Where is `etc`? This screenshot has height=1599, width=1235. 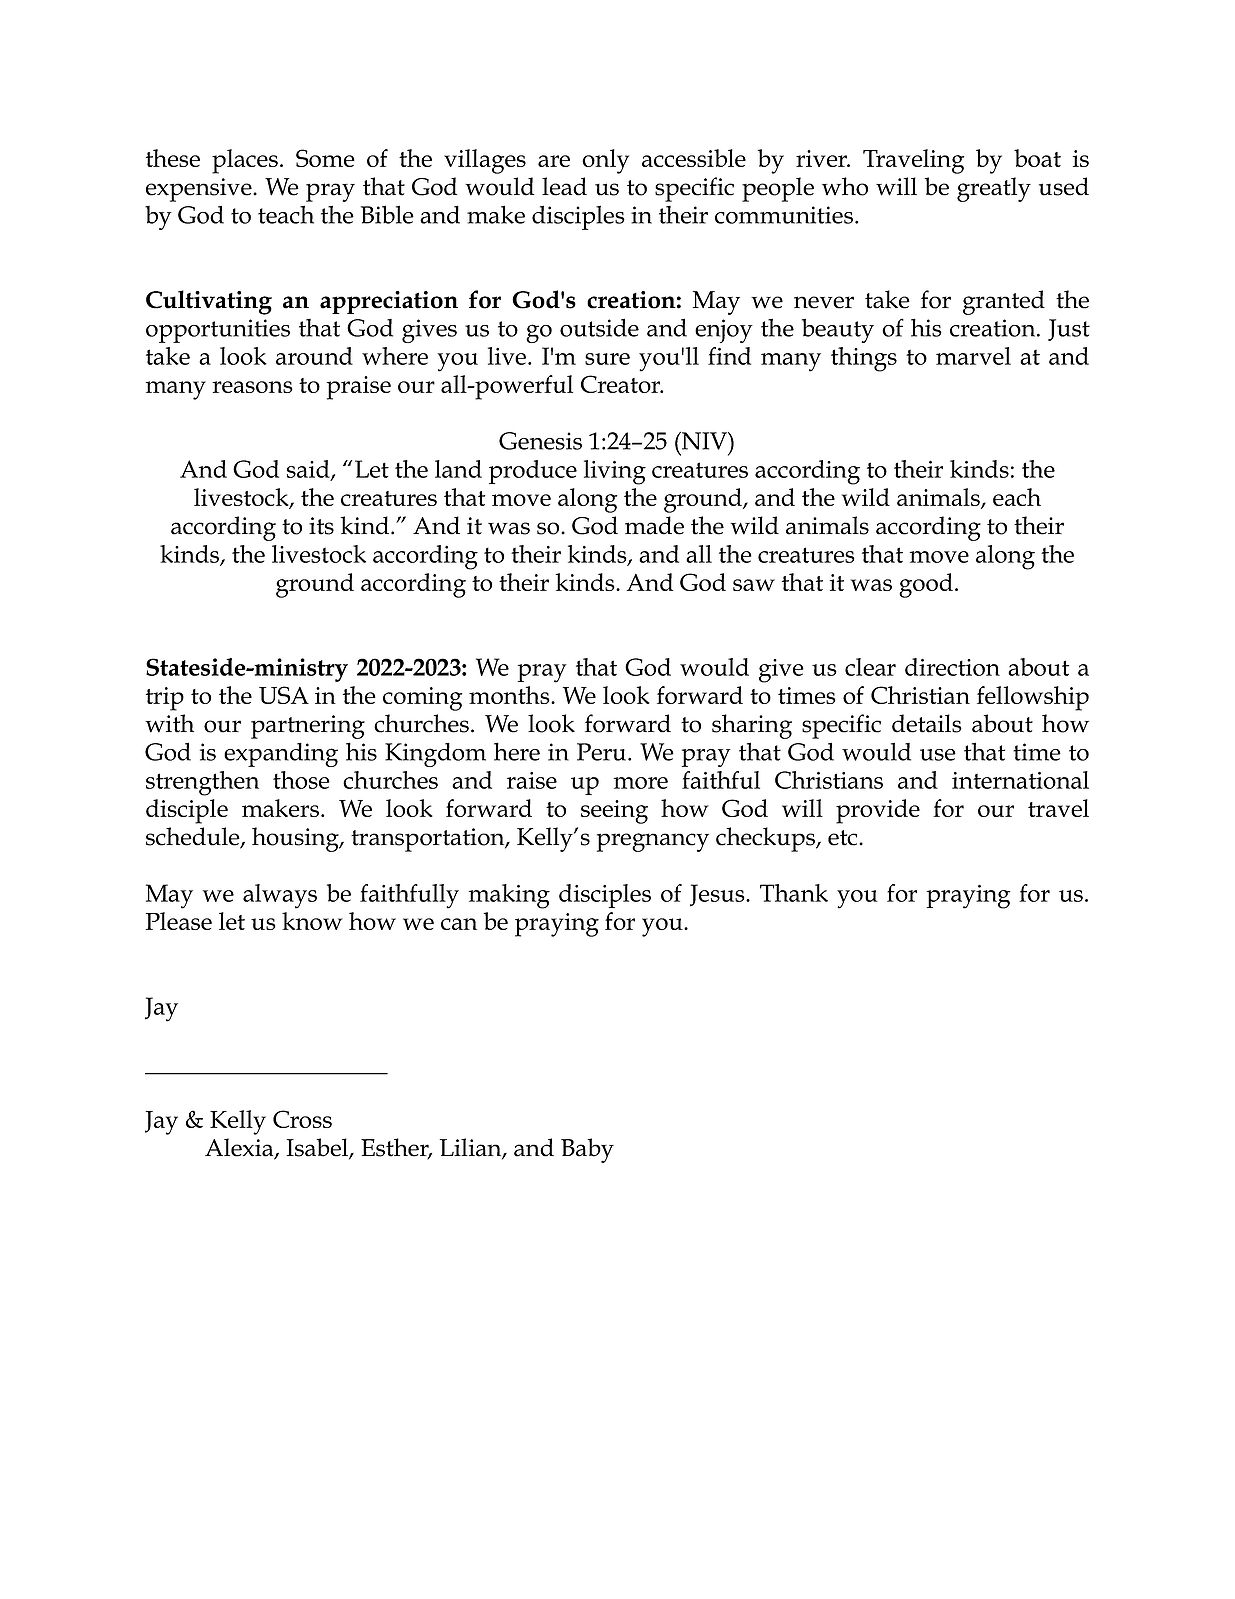
etc is located at coordinates (844, 838).
